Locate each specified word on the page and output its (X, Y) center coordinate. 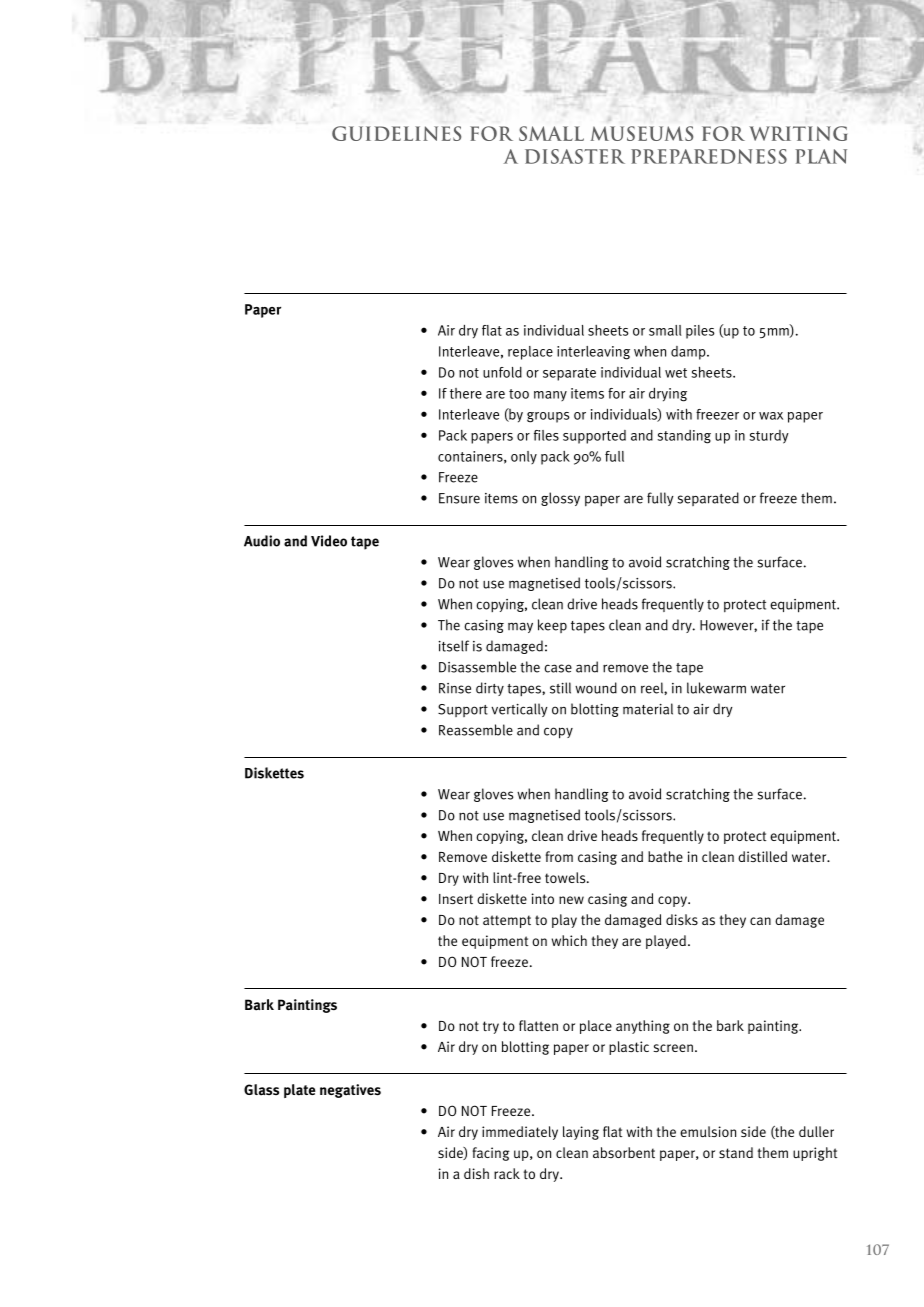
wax (771, 416)
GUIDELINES (396, 133)
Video (329, 541)
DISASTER (575, 156)
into (542, 898)
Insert (456, 899)
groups (548, 417)
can (760, 921)
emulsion (708, 1132)
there (466, 393)
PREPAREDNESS (709, 156)
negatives (350, 1091)
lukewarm (716, 688)
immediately (520, 1133)
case (558, 668)
